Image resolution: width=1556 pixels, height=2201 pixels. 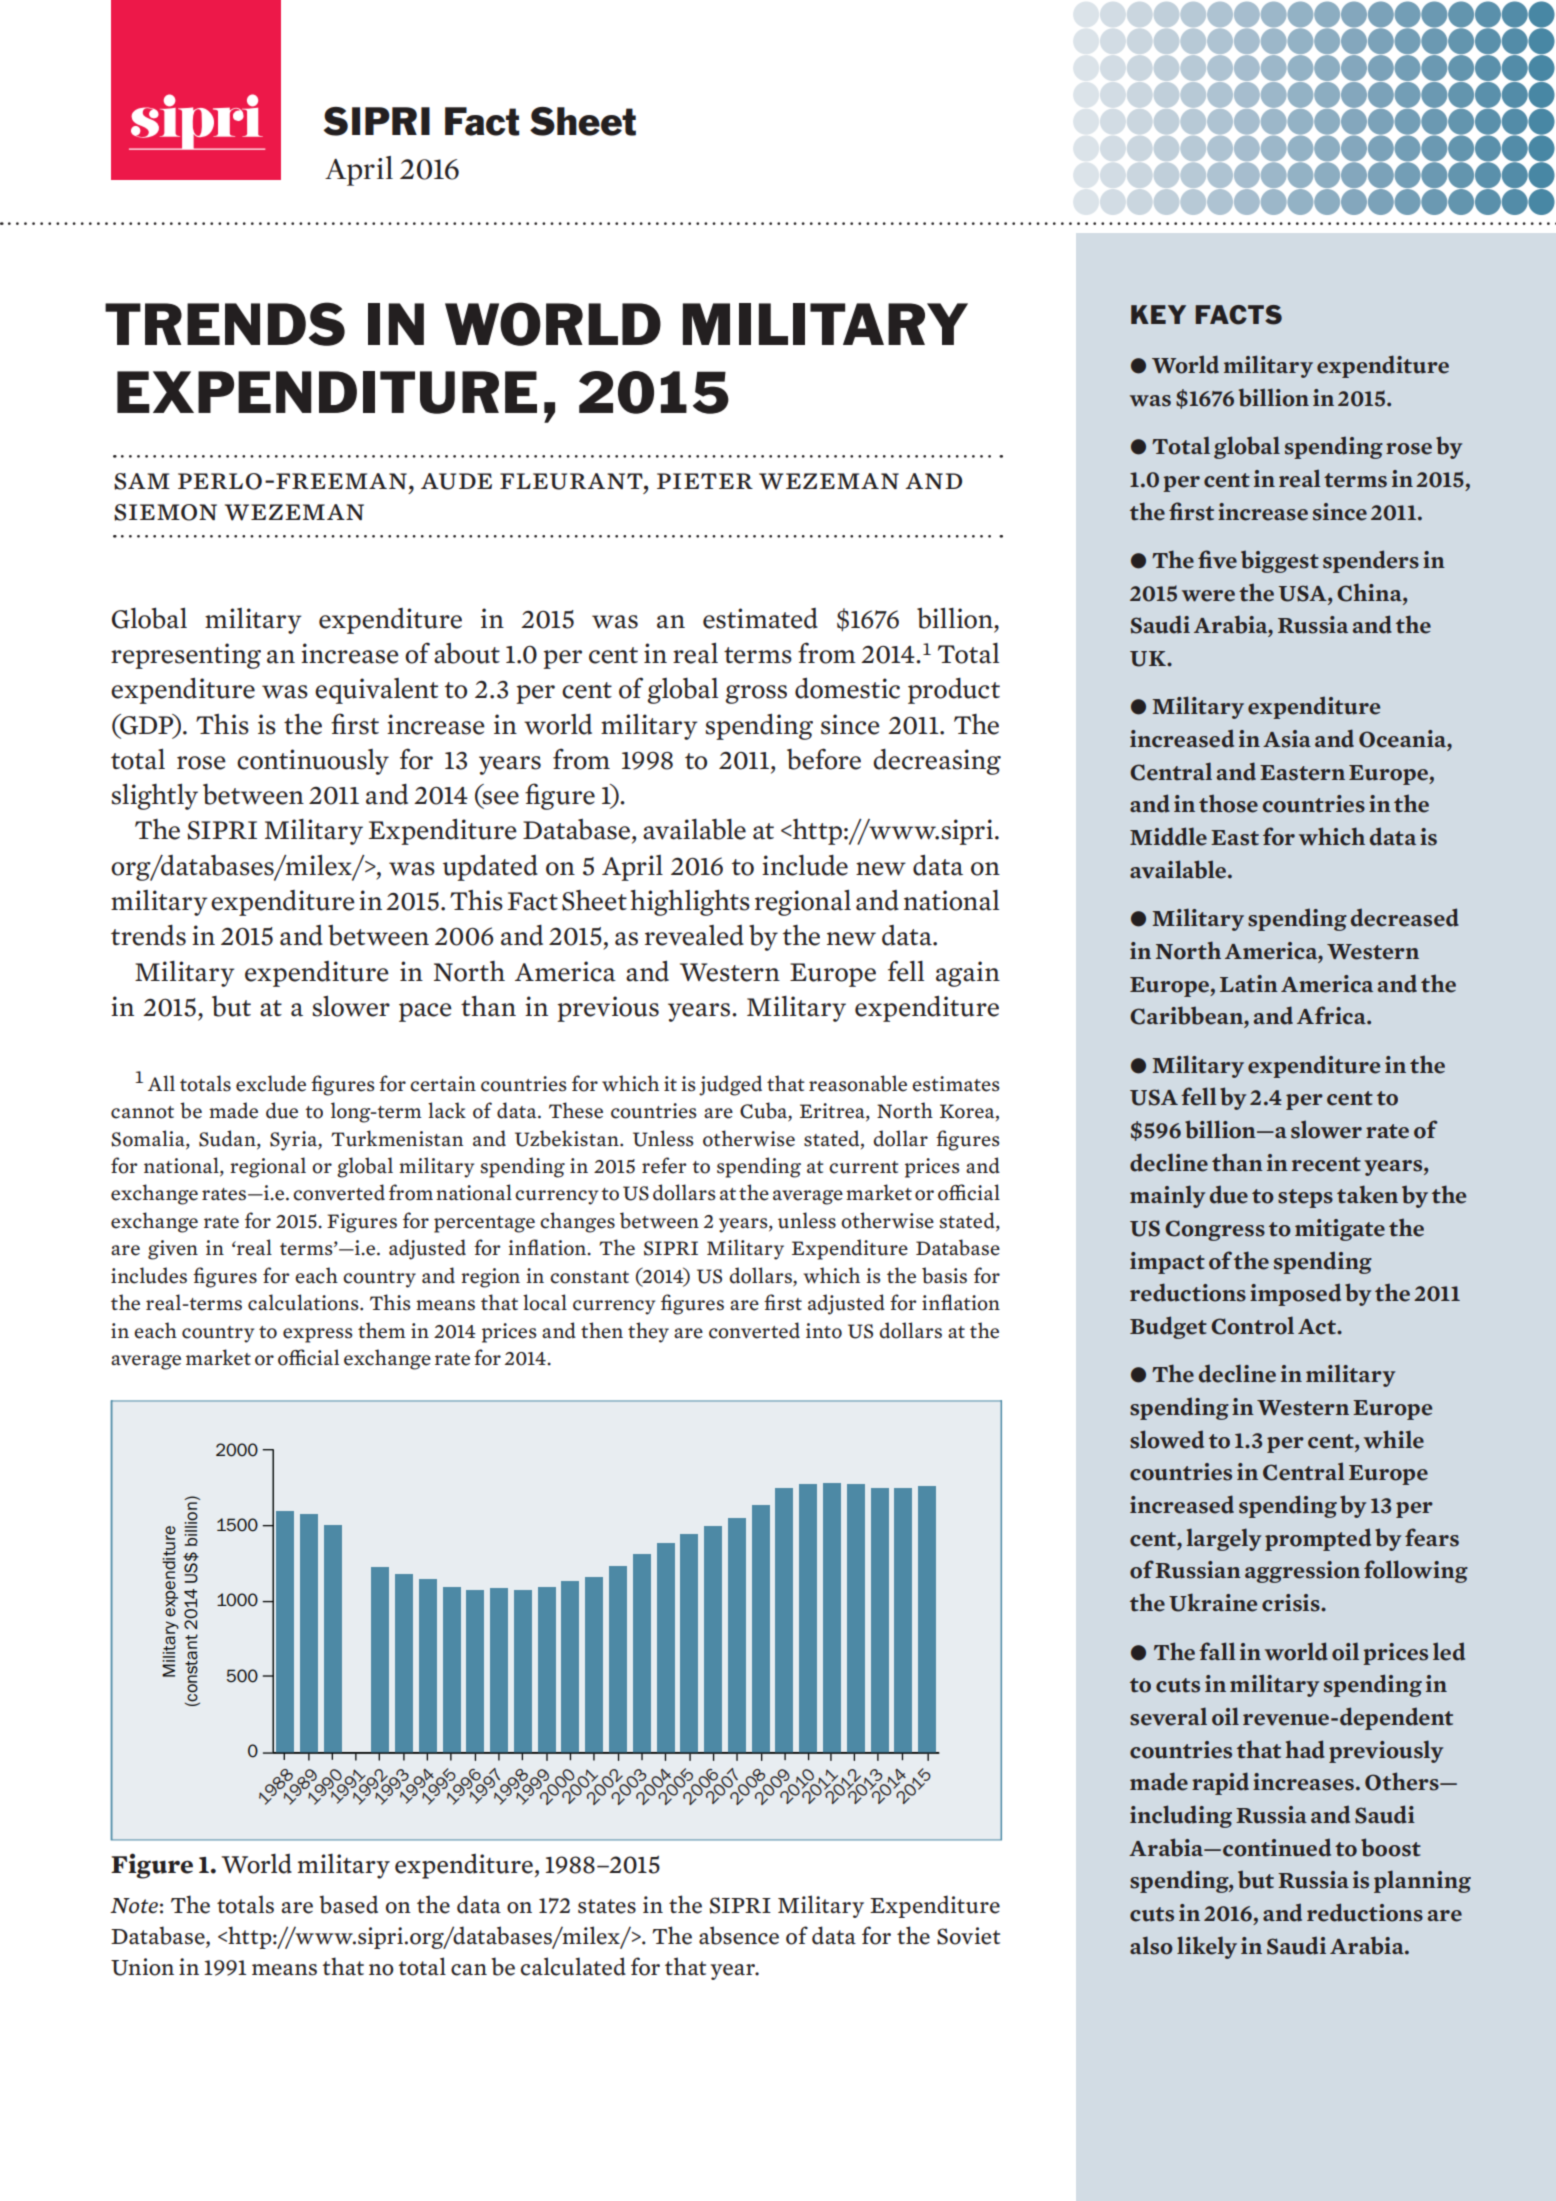 I want to click on pieter, so click(x=705, y=481).
